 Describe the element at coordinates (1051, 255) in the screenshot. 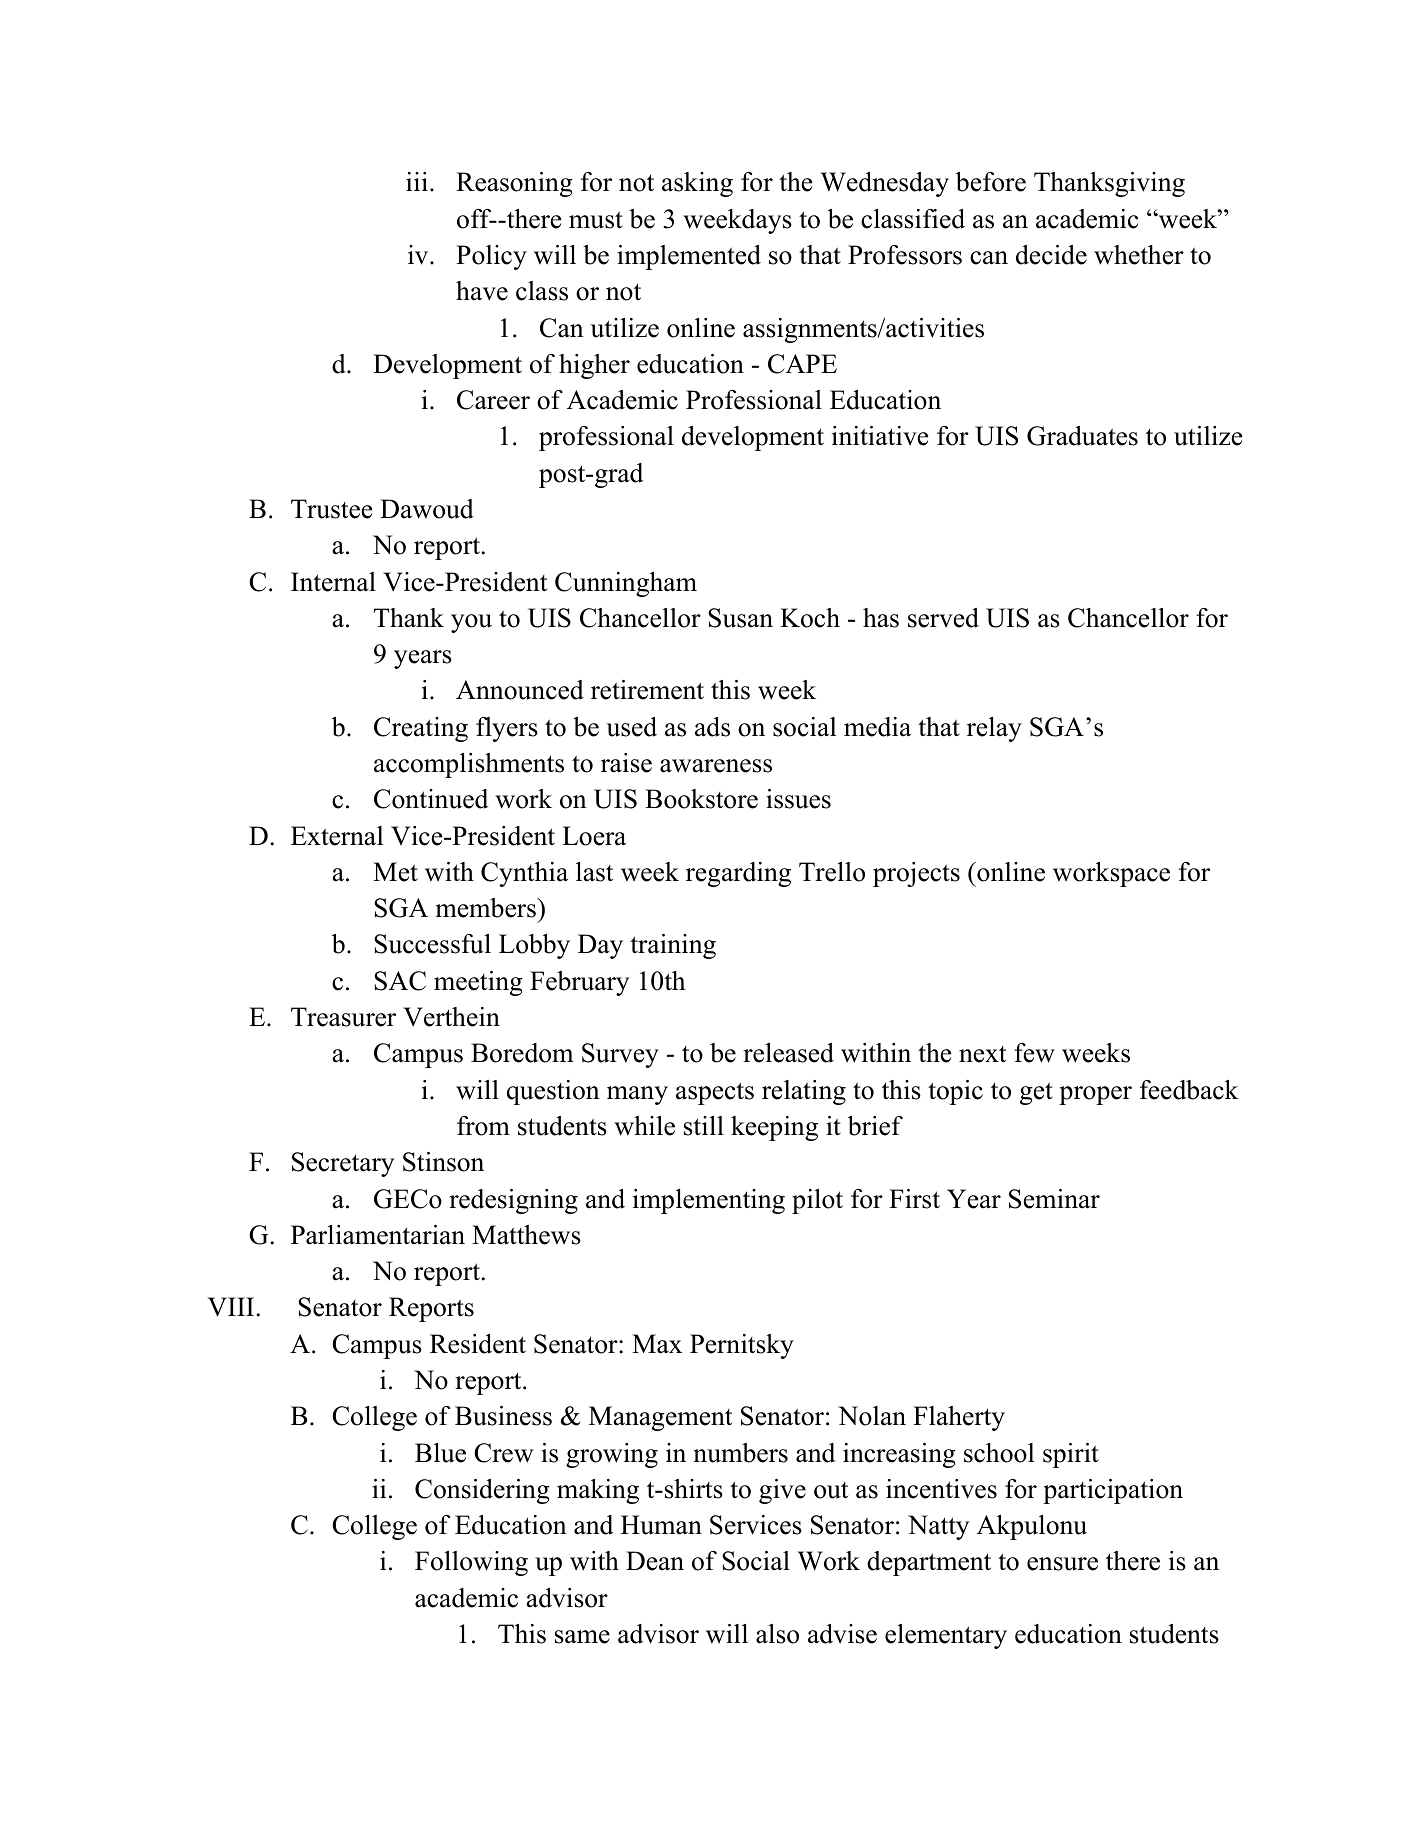

I see `decide` at that location.
